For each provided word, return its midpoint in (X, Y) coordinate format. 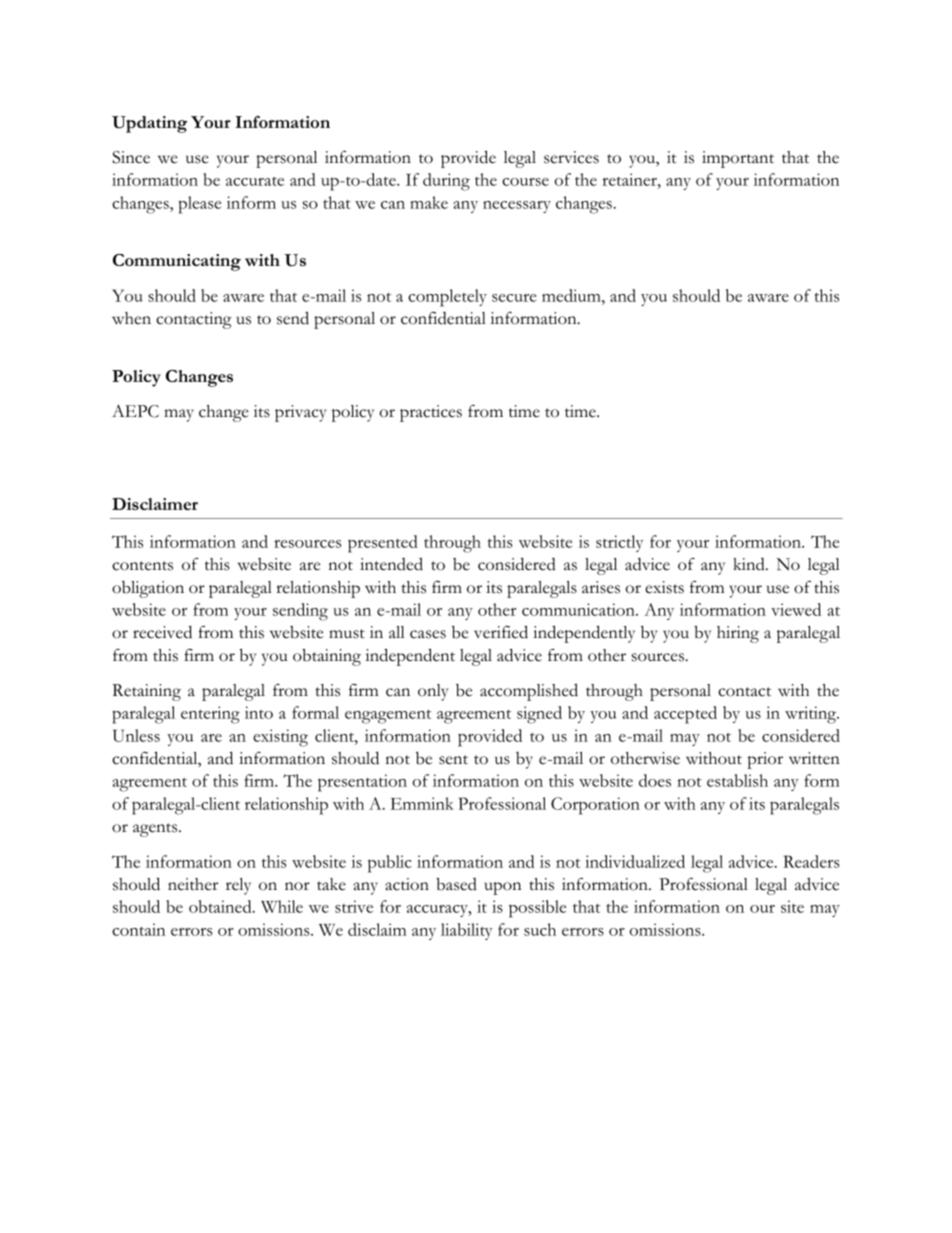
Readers (811, 861)
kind (750, 564)
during (446, 182)
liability (467, 931)
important (738, 159)
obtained (221, 906)
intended (391, 564)
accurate (255, 181)
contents (142, 566)
